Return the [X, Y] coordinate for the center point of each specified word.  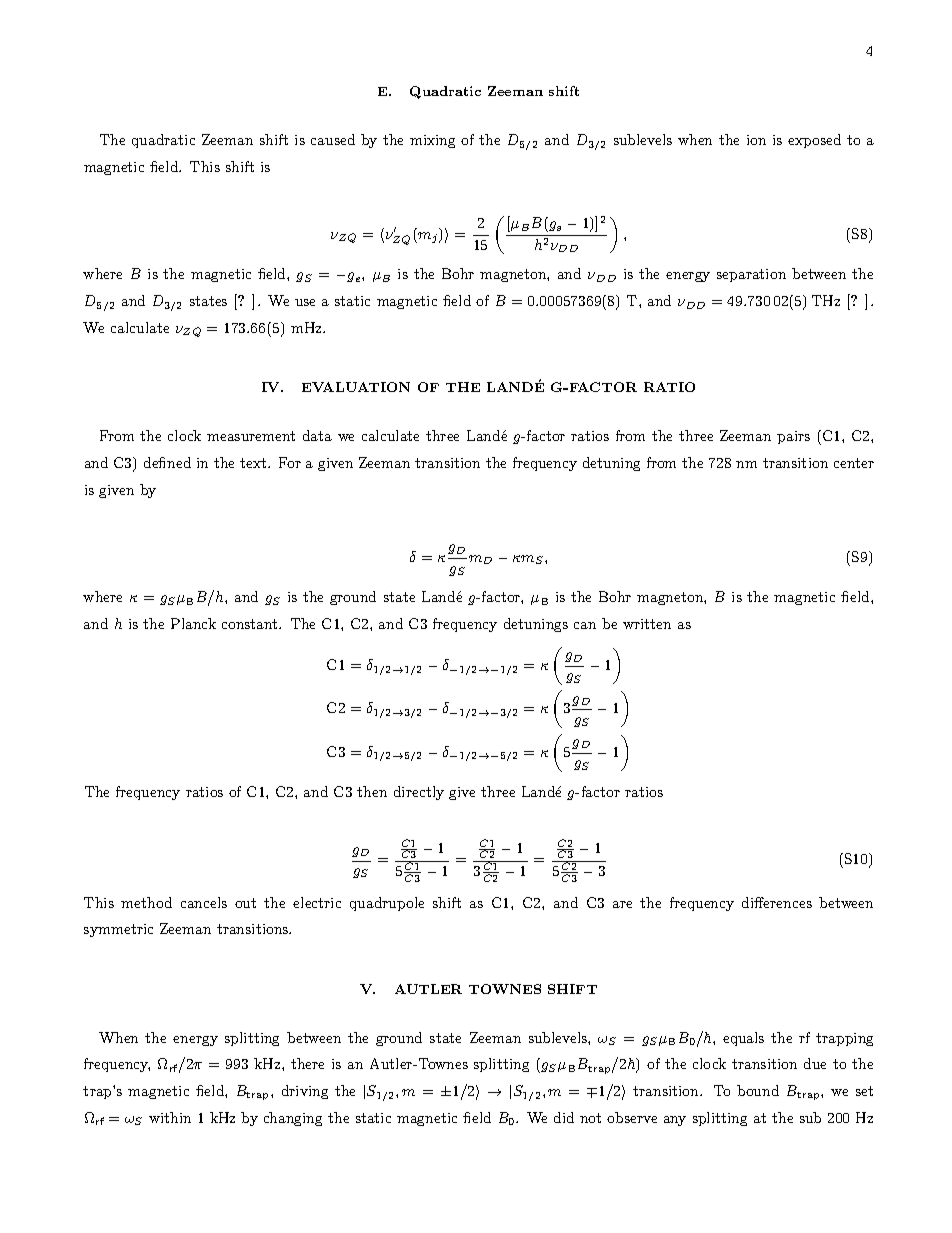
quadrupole [387, 904]
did [564, 1117]
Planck [193, 623]
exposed [814, 141]
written [647, 624]
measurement [251, 436]
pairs [793, 437]
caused [333, 139]
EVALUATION [356, 387]
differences [777, 902]
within [170, 1117]
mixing [432, 141]
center [854, 463]
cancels [204, 902]
